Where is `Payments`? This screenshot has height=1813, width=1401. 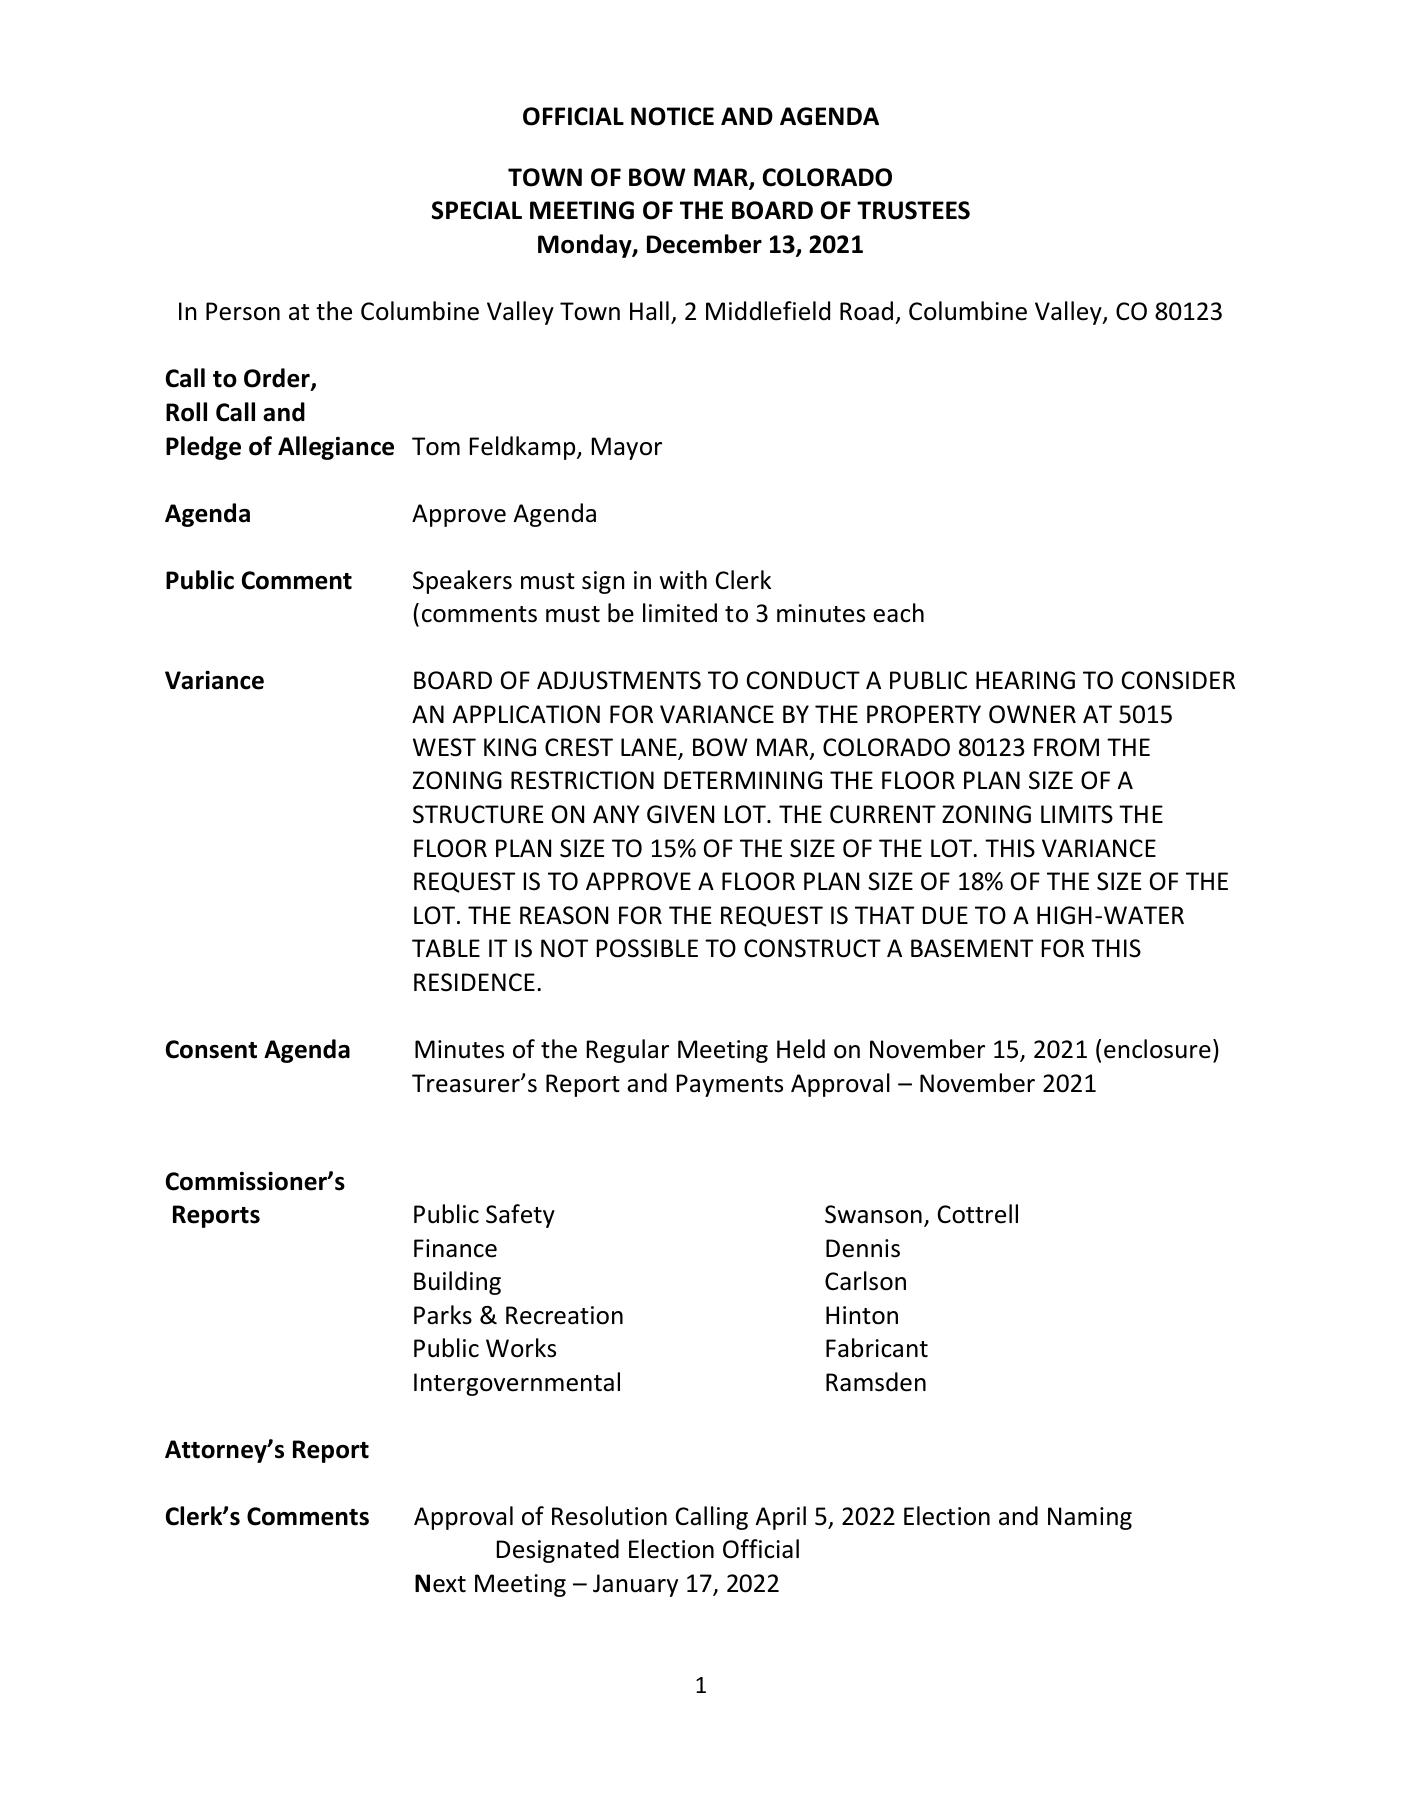 Payments is located at coordinates (730, 1085).
